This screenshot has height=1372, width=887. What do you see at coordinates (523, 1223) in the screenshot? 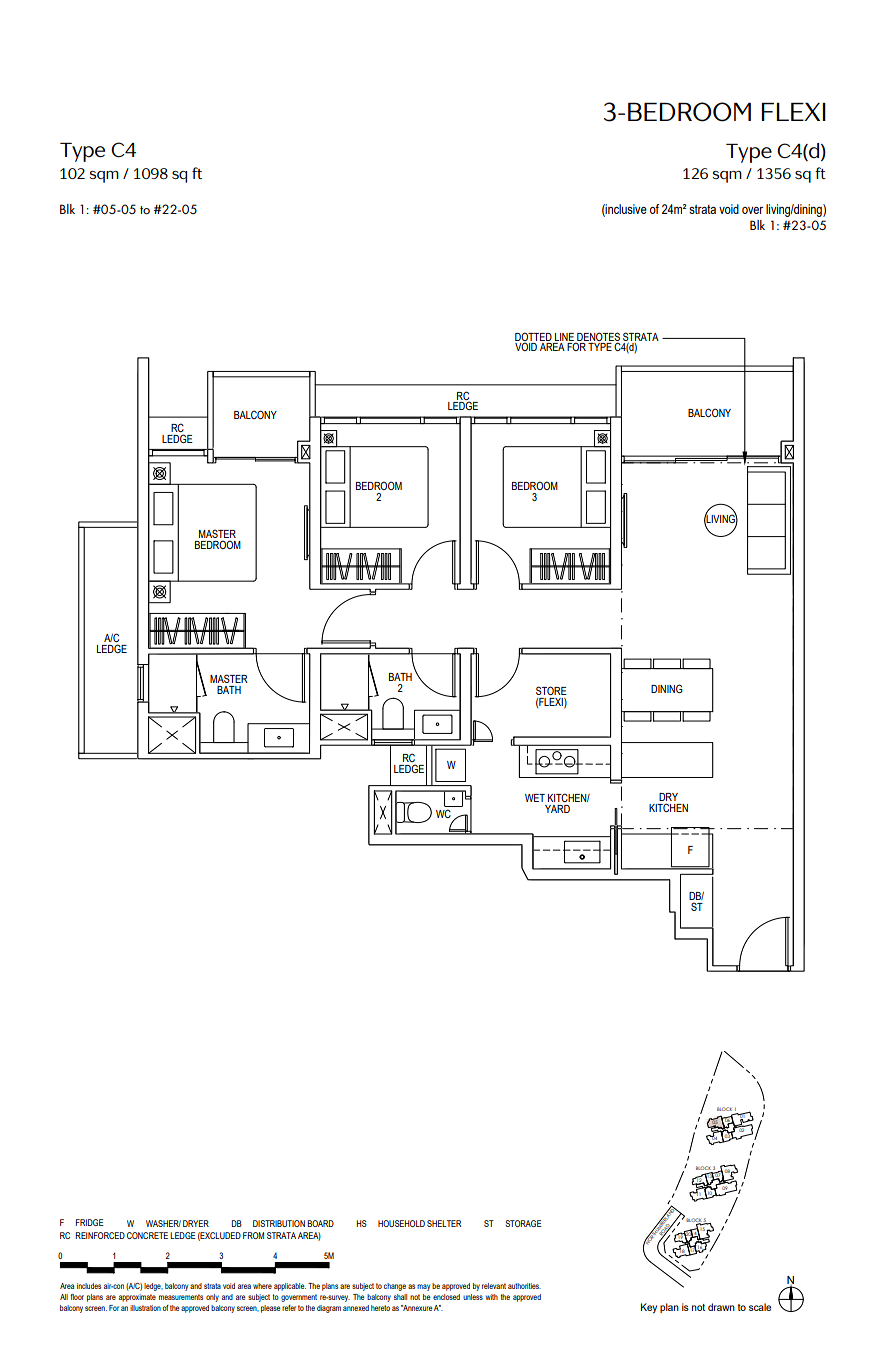
I see `STORAGE` at bounding box center [523, 1223].
